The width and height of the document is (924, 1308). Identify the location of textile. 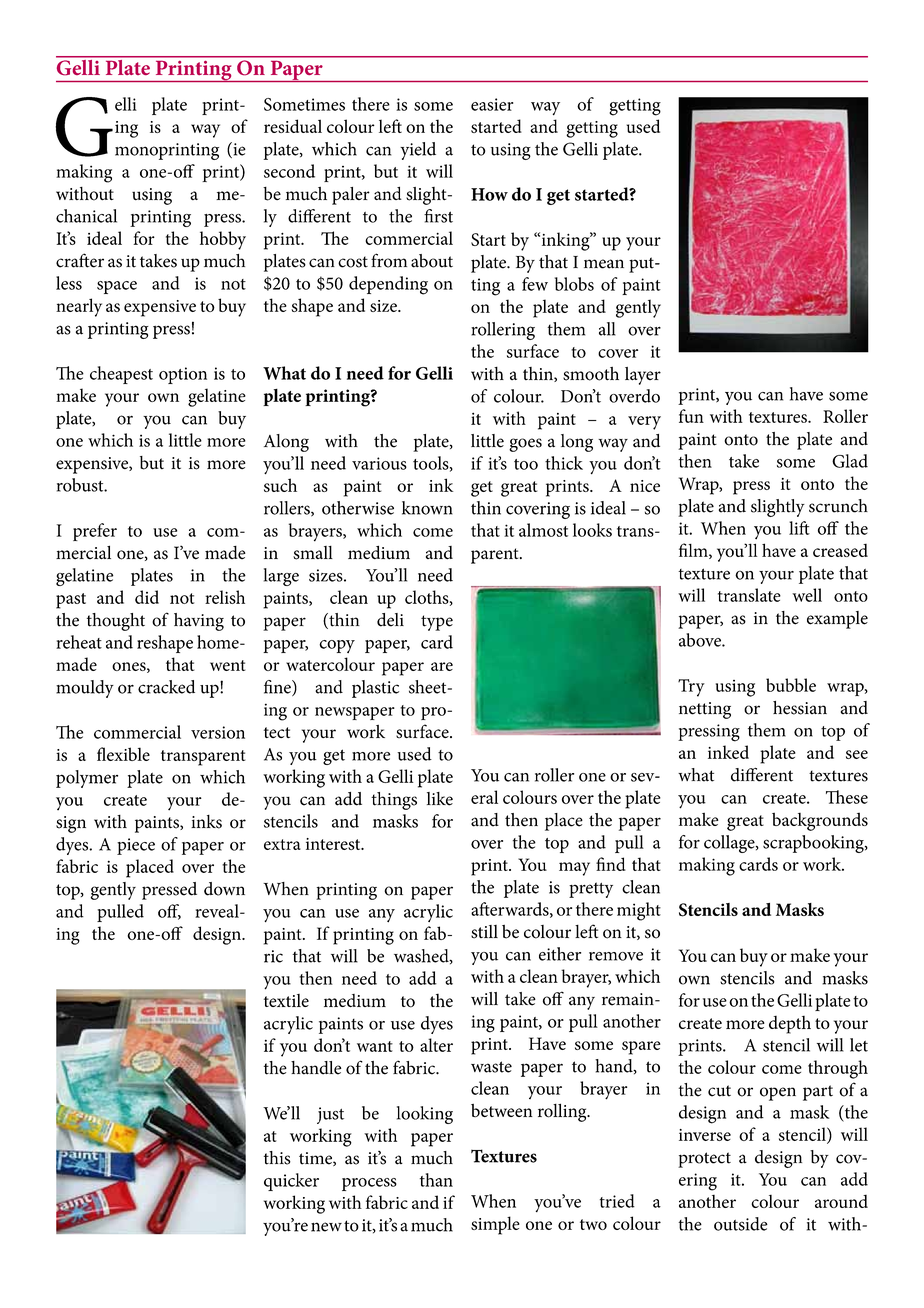
(286, 1000).
